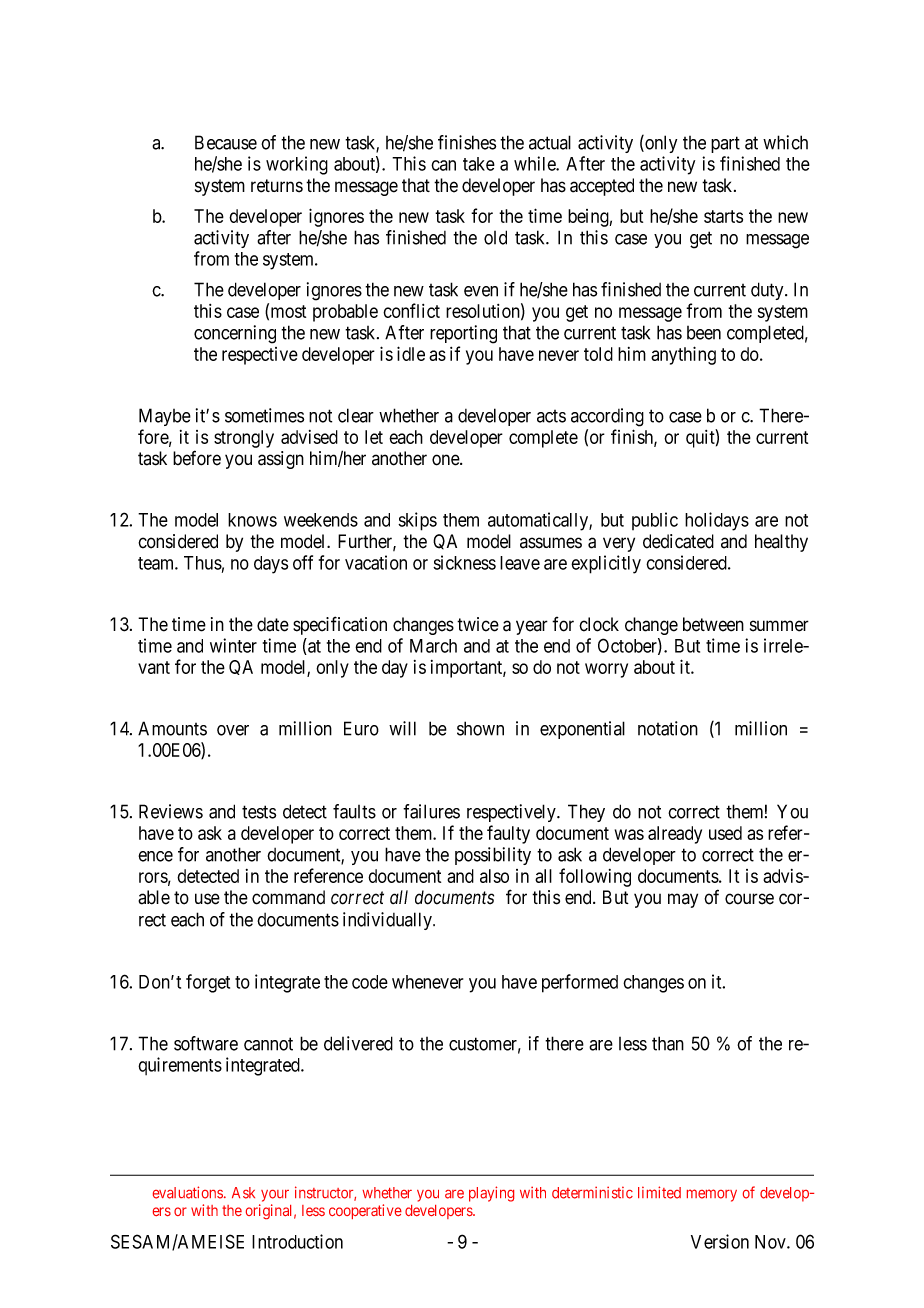  What do you see at coordinates (479, 164) in the document?
I see `take` at bounding box center [479, 164].
